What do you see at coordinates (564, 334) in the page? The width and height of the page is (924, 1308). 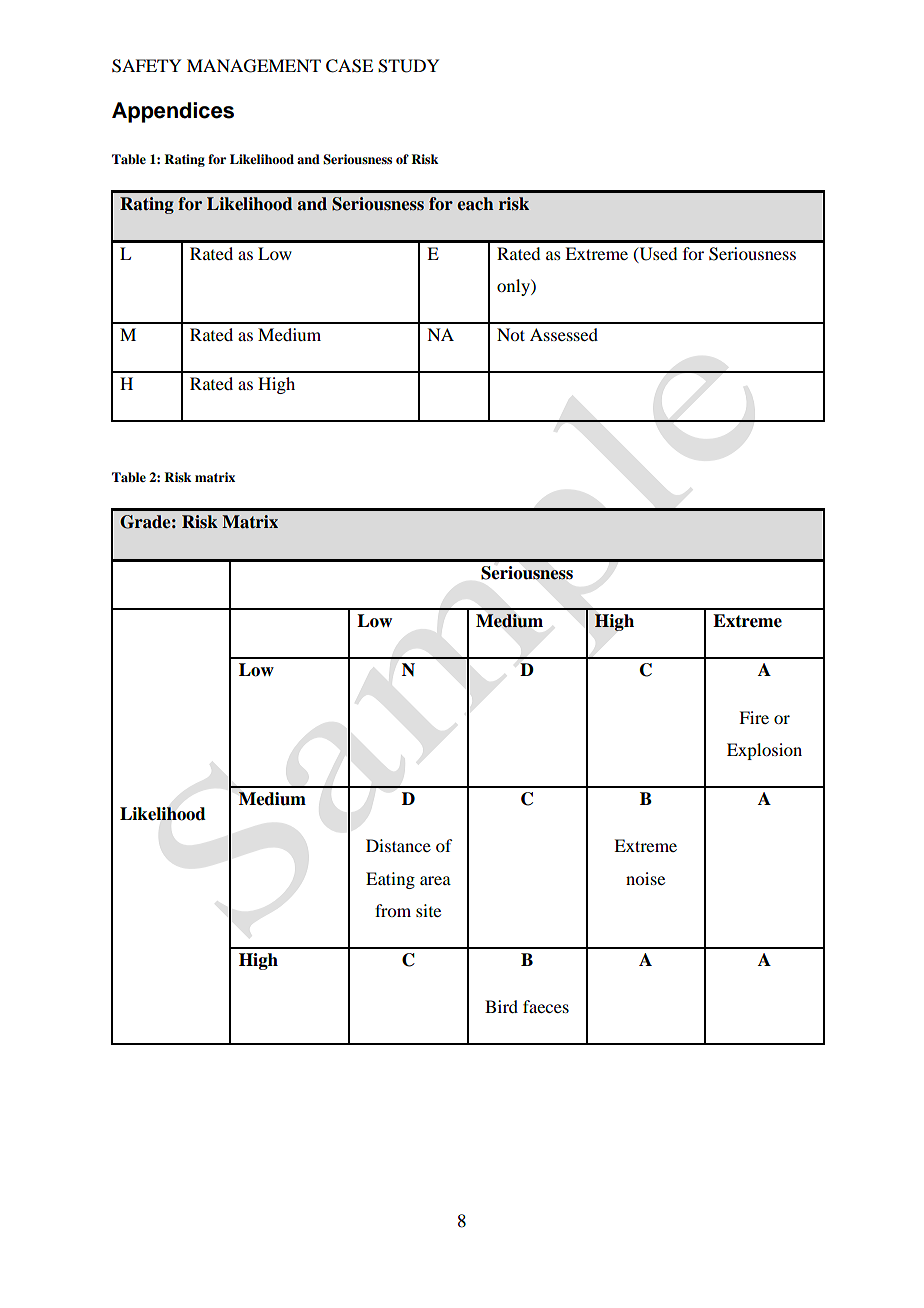 I see `Assessed` at bounding box center [564, 334].
